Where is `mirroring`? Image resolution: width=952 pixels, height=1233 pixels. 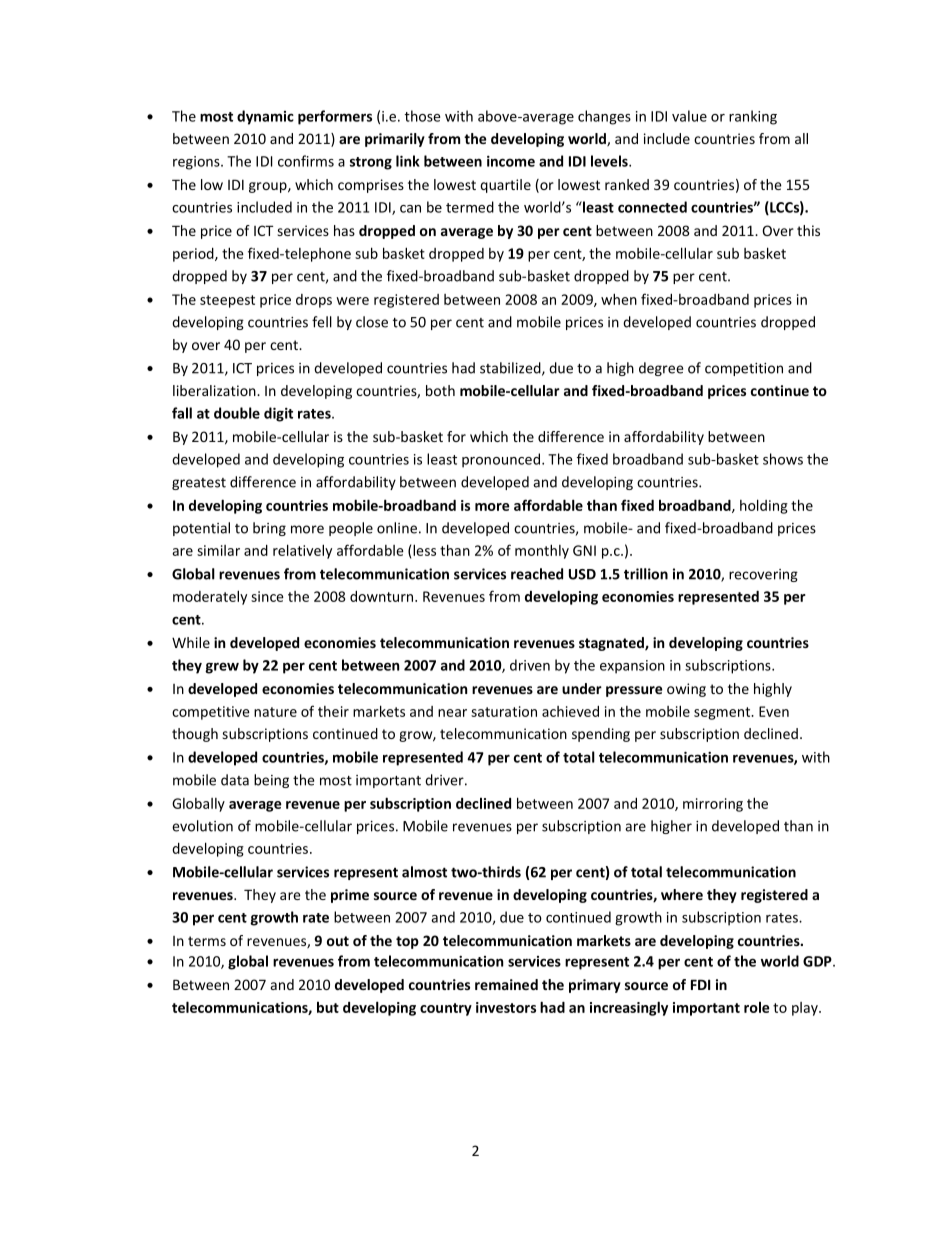 mirroring is located at coordinates (713, 805).
